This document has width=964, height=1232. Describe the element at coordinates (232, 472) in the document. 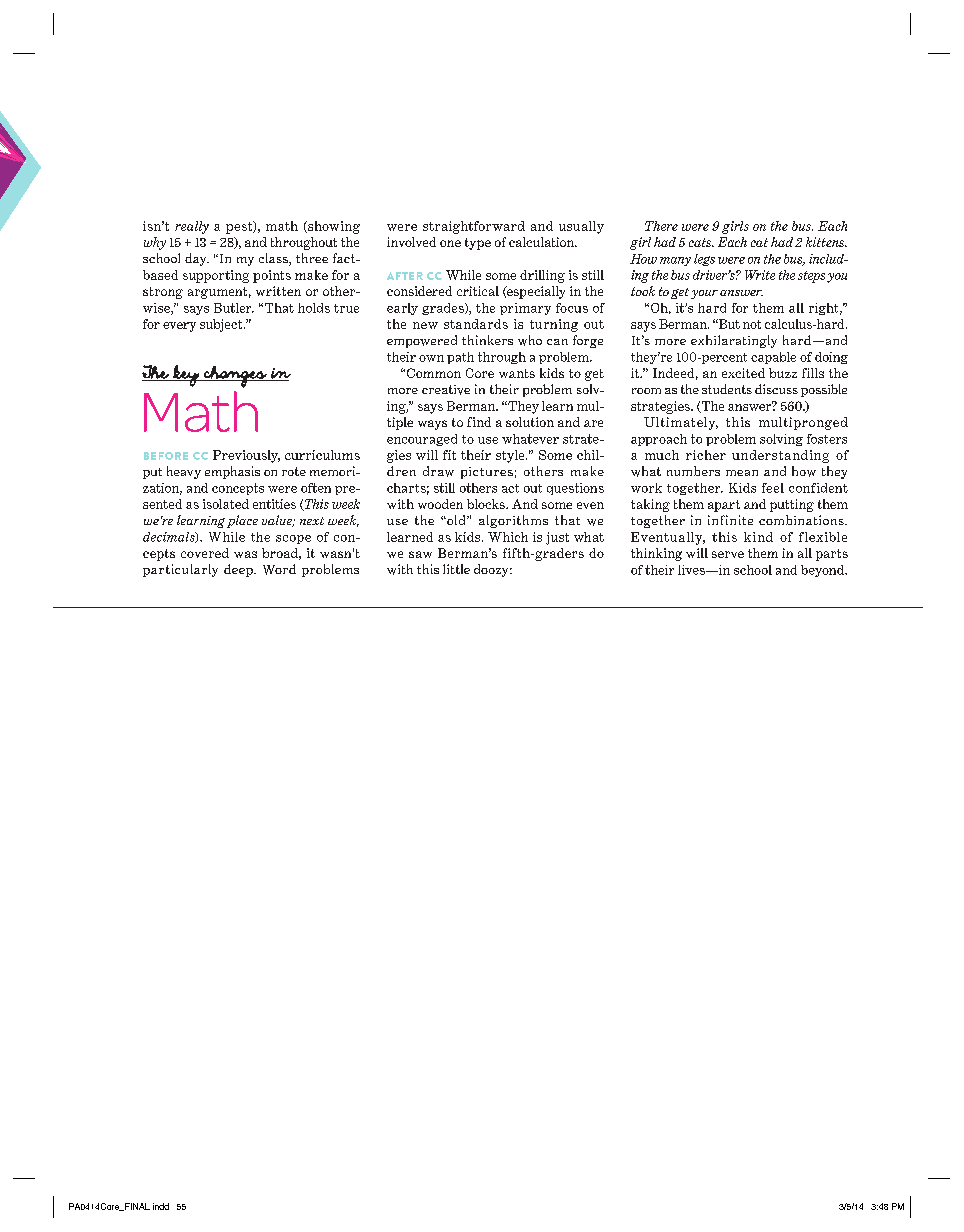

I see `emphasis` at that location.
